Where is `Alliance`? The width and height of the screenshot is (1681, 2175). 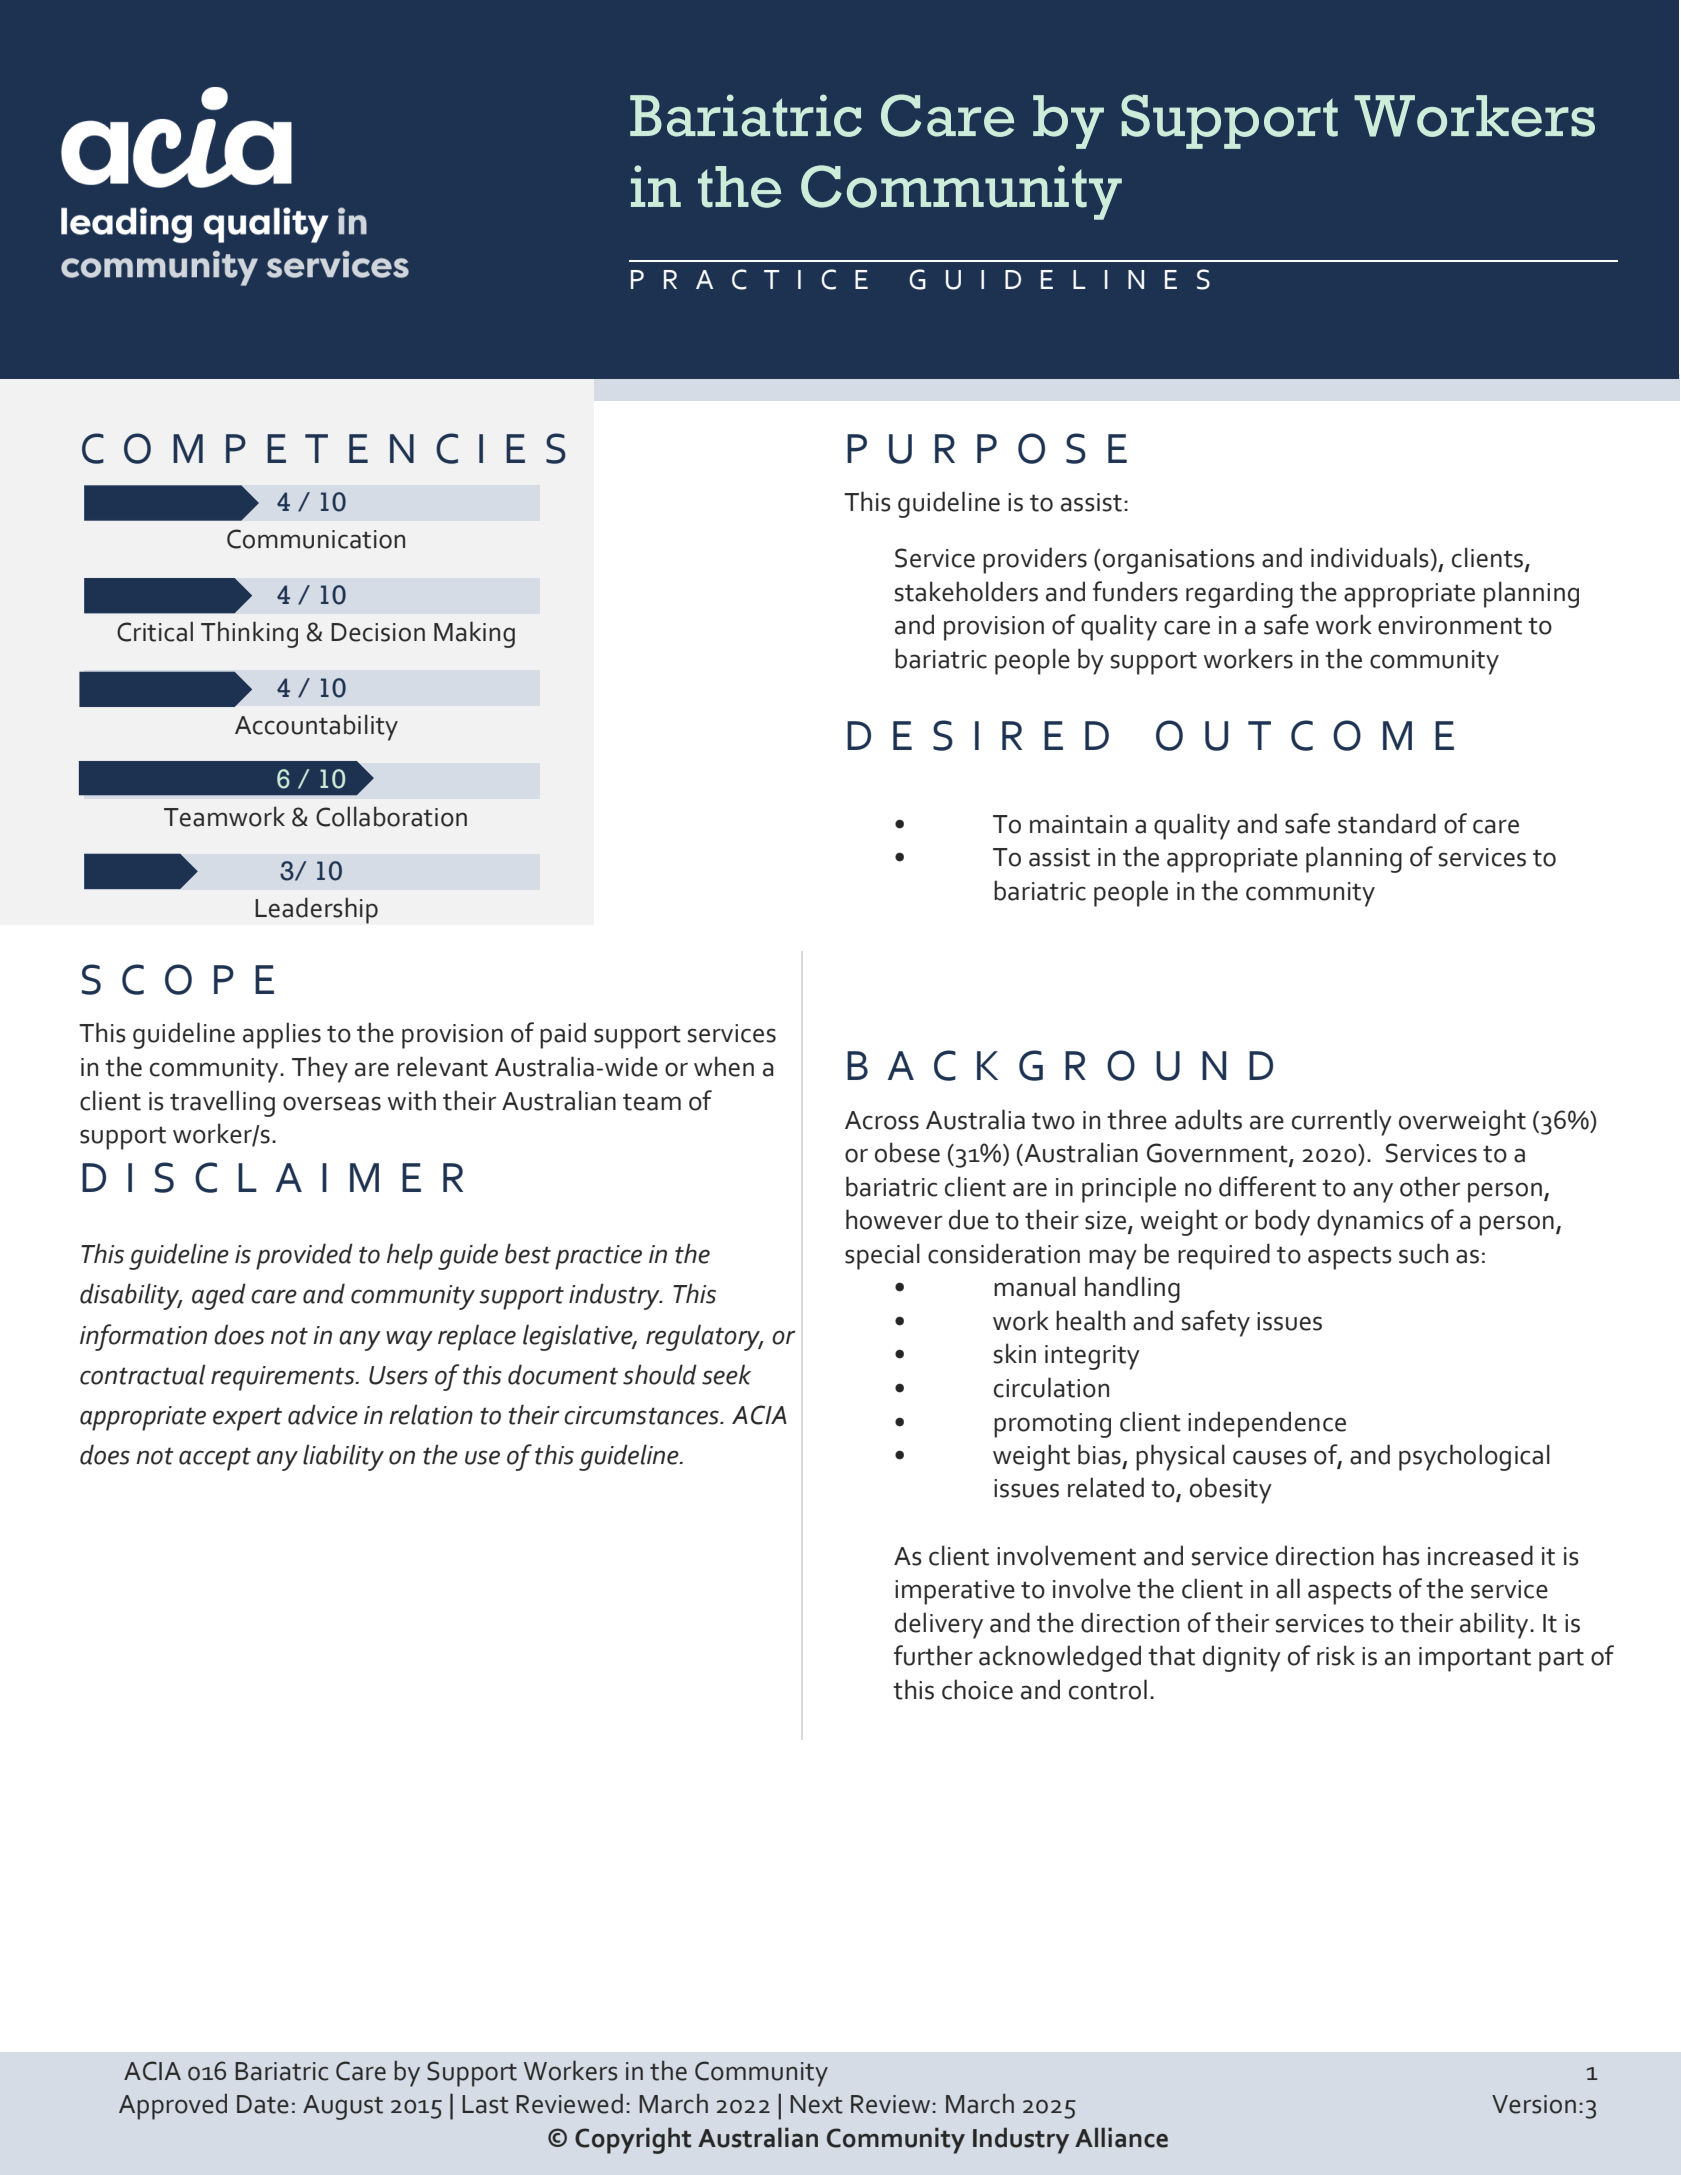
Alliance is located at coordinates (1121, 2137).
